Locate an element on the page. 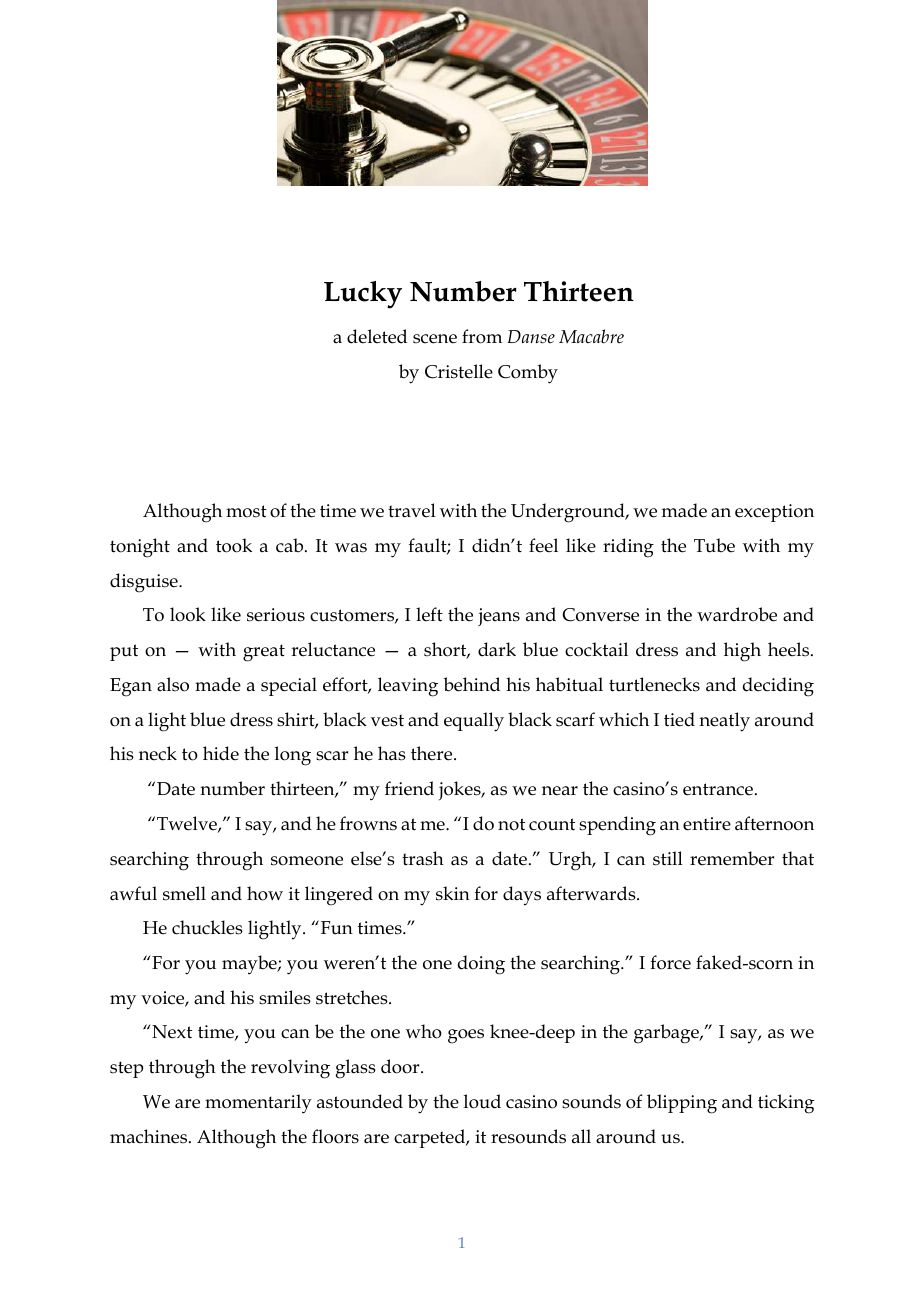 This page has width=924, height=1308. Lucky is located at coordinates (363, 295).
